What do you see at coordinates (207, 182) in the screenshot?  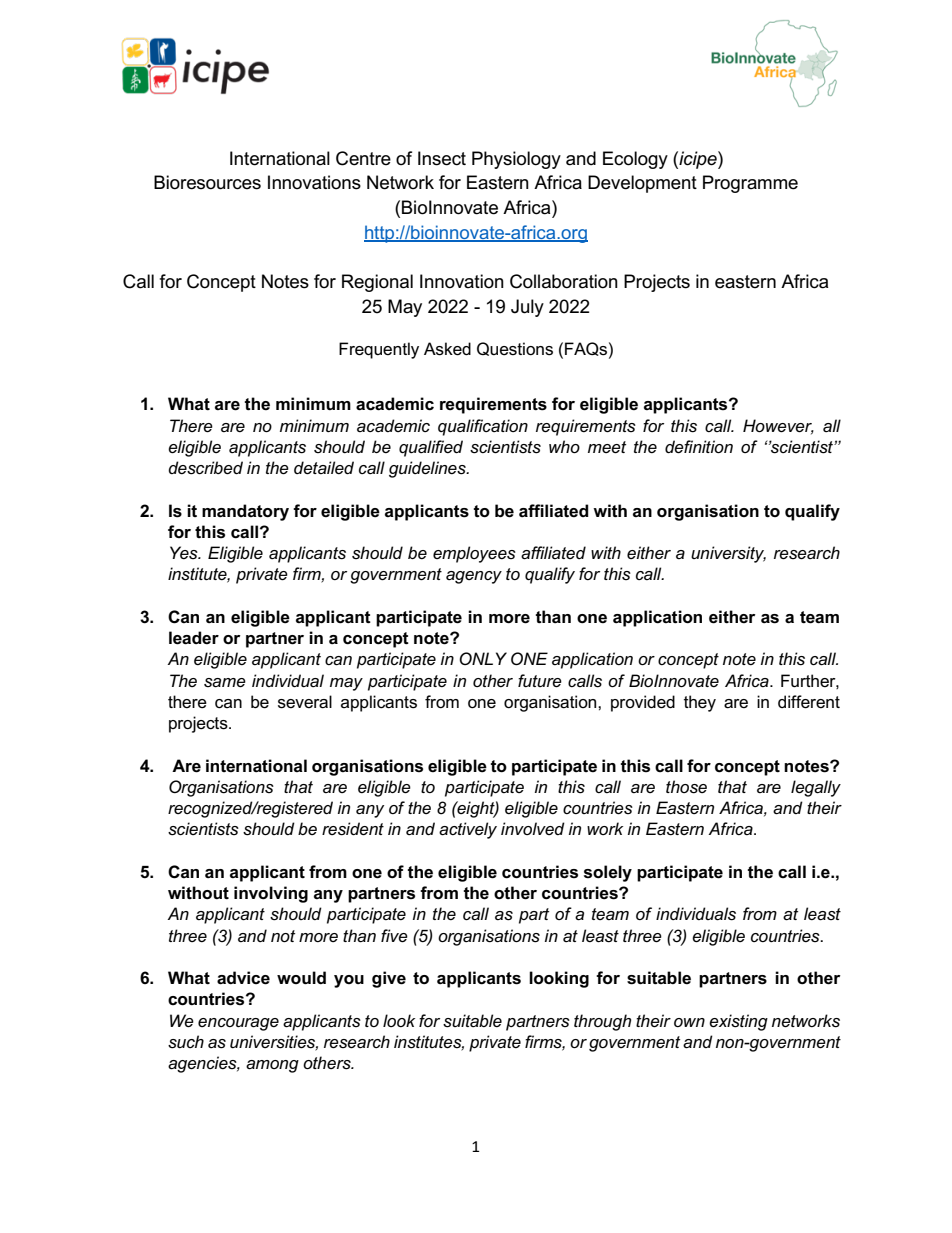 I see `Bioresources` at bounding box center [207, 182].
